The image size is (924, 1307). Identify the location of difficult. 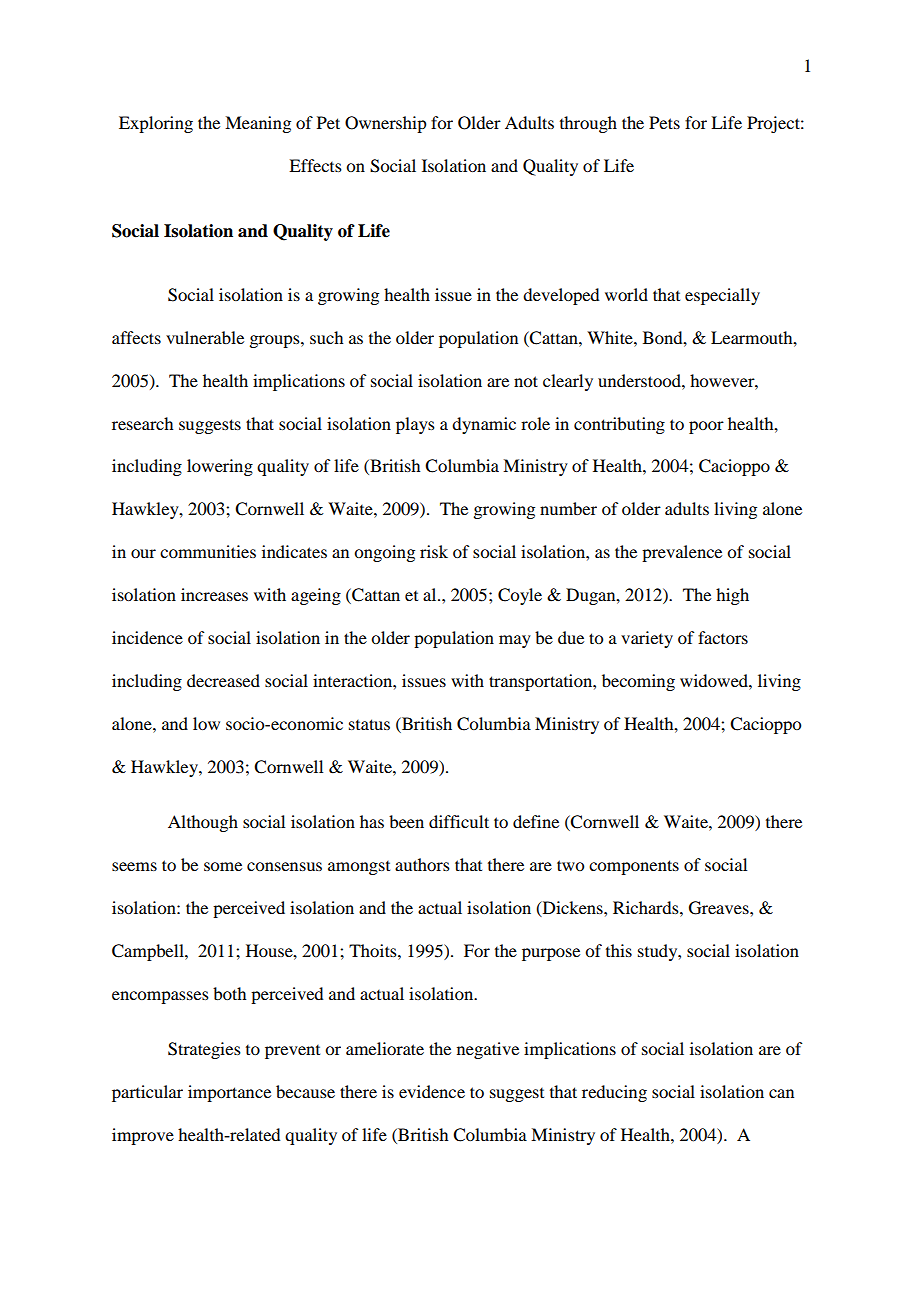
(459, 821).
